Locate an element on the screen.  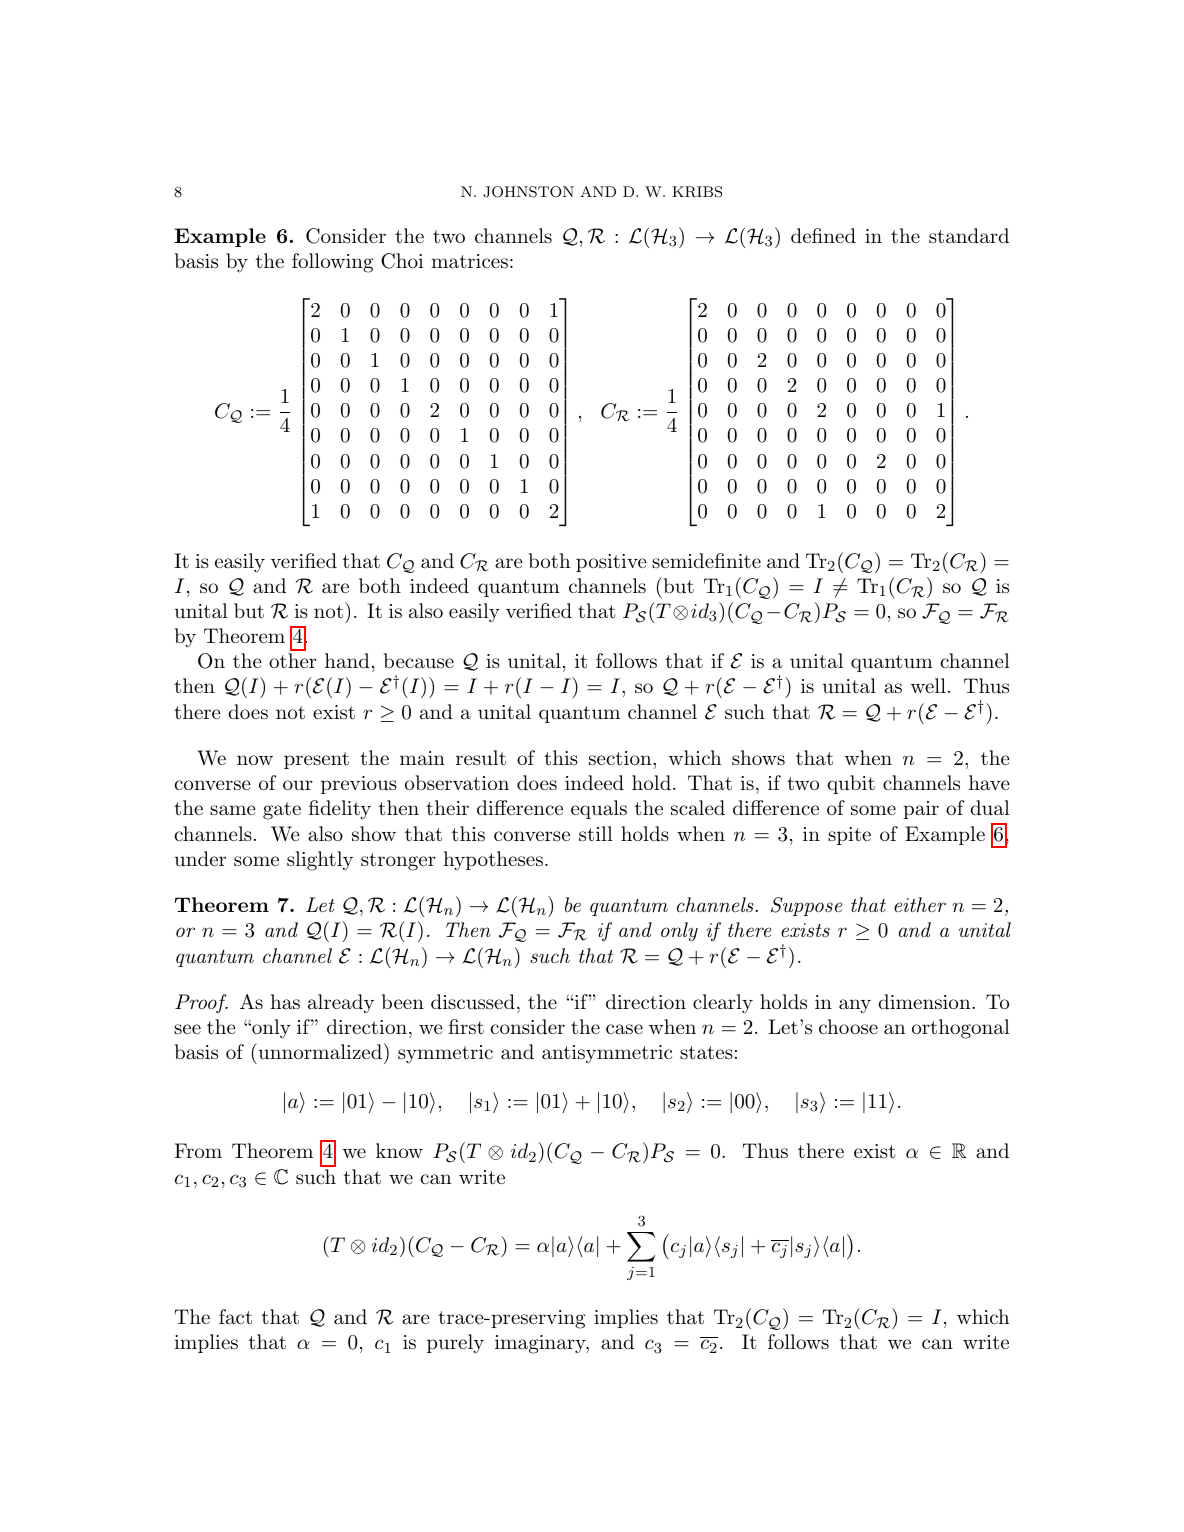
case is located at coordinates (624, 1029).
